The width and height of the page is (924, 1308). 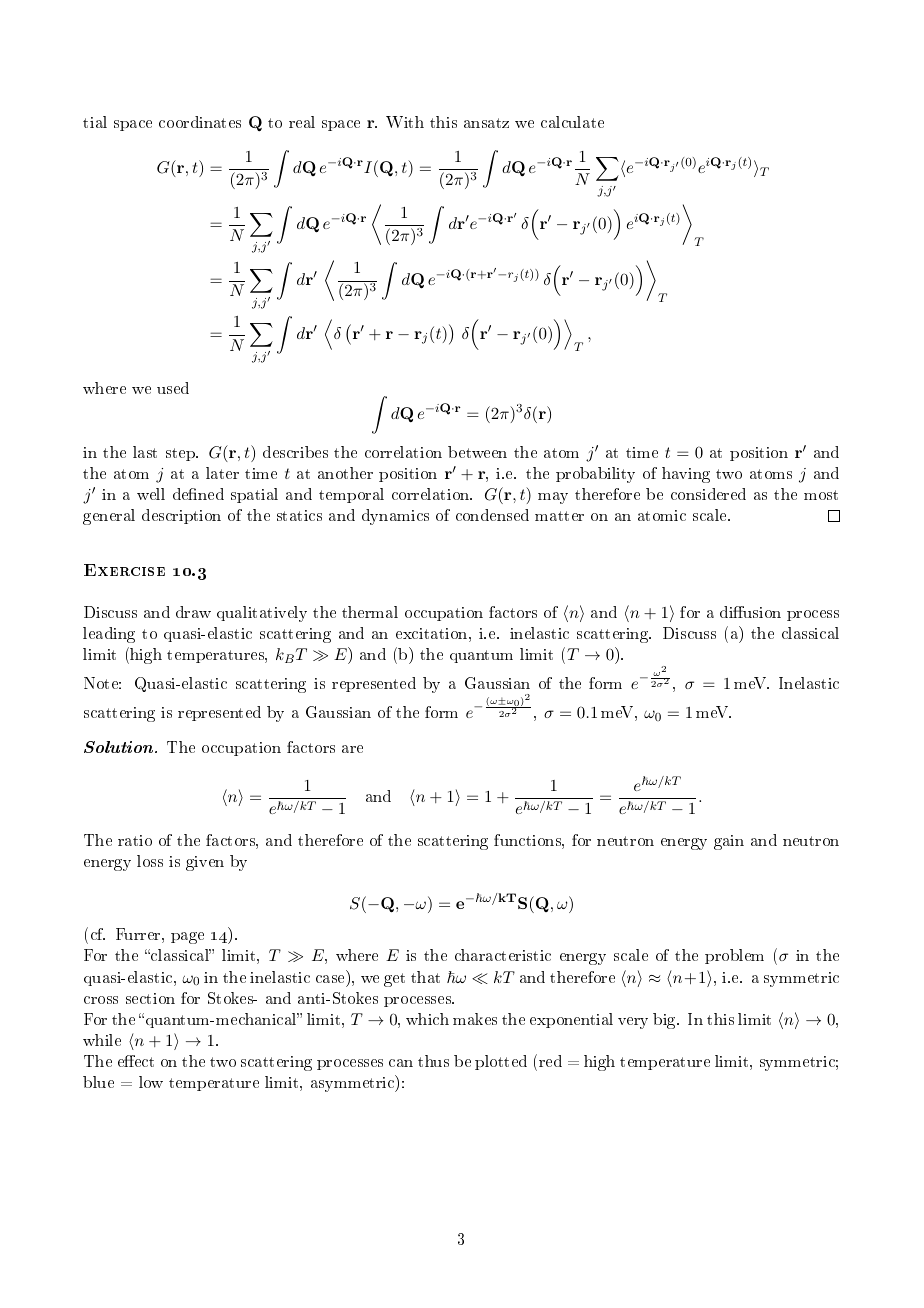 I want to click on calculate, so click(x=572, y=122).
